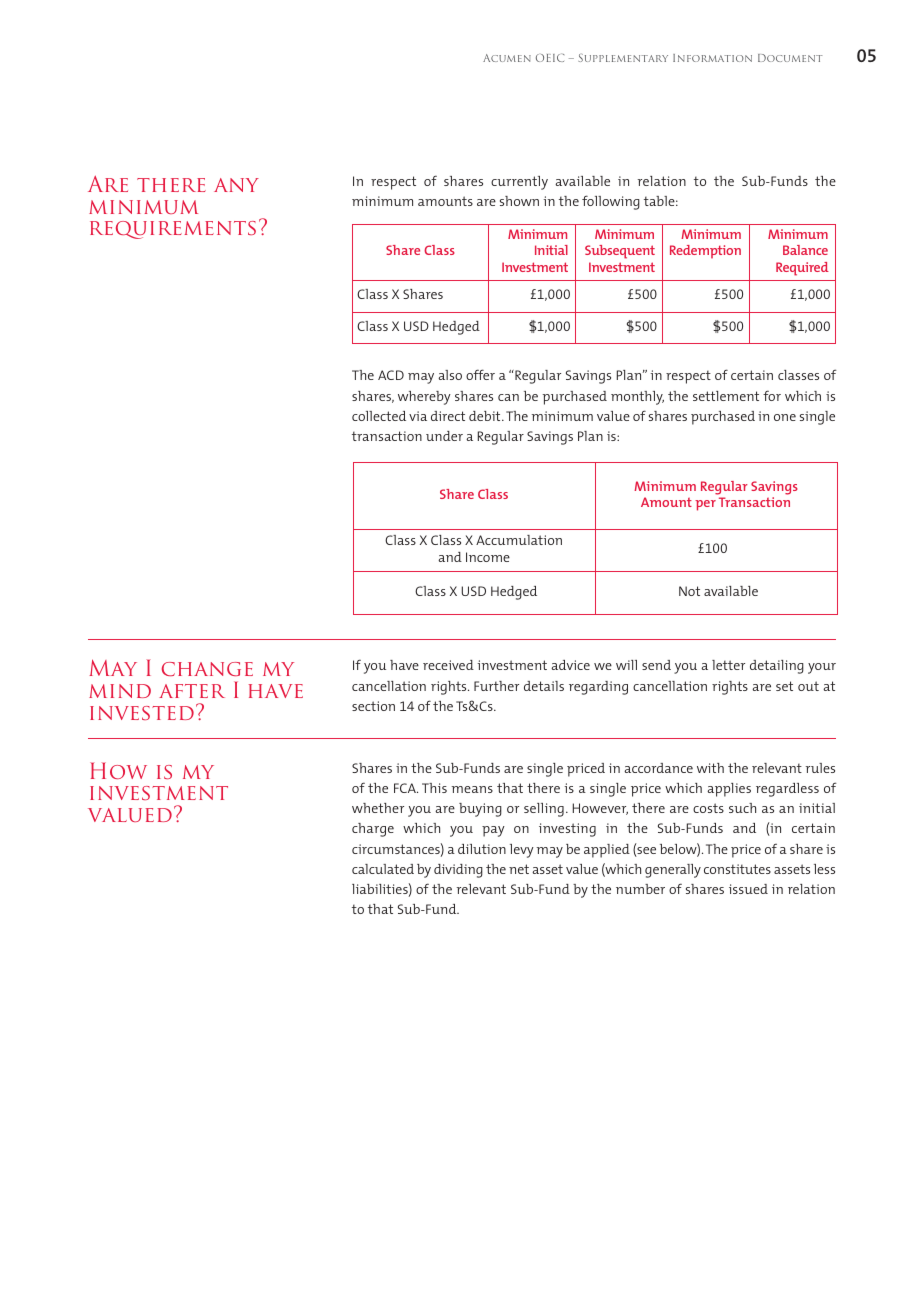 This screenshot has height=1308, width=924. I want to click on dividing, so click(458, 871).
